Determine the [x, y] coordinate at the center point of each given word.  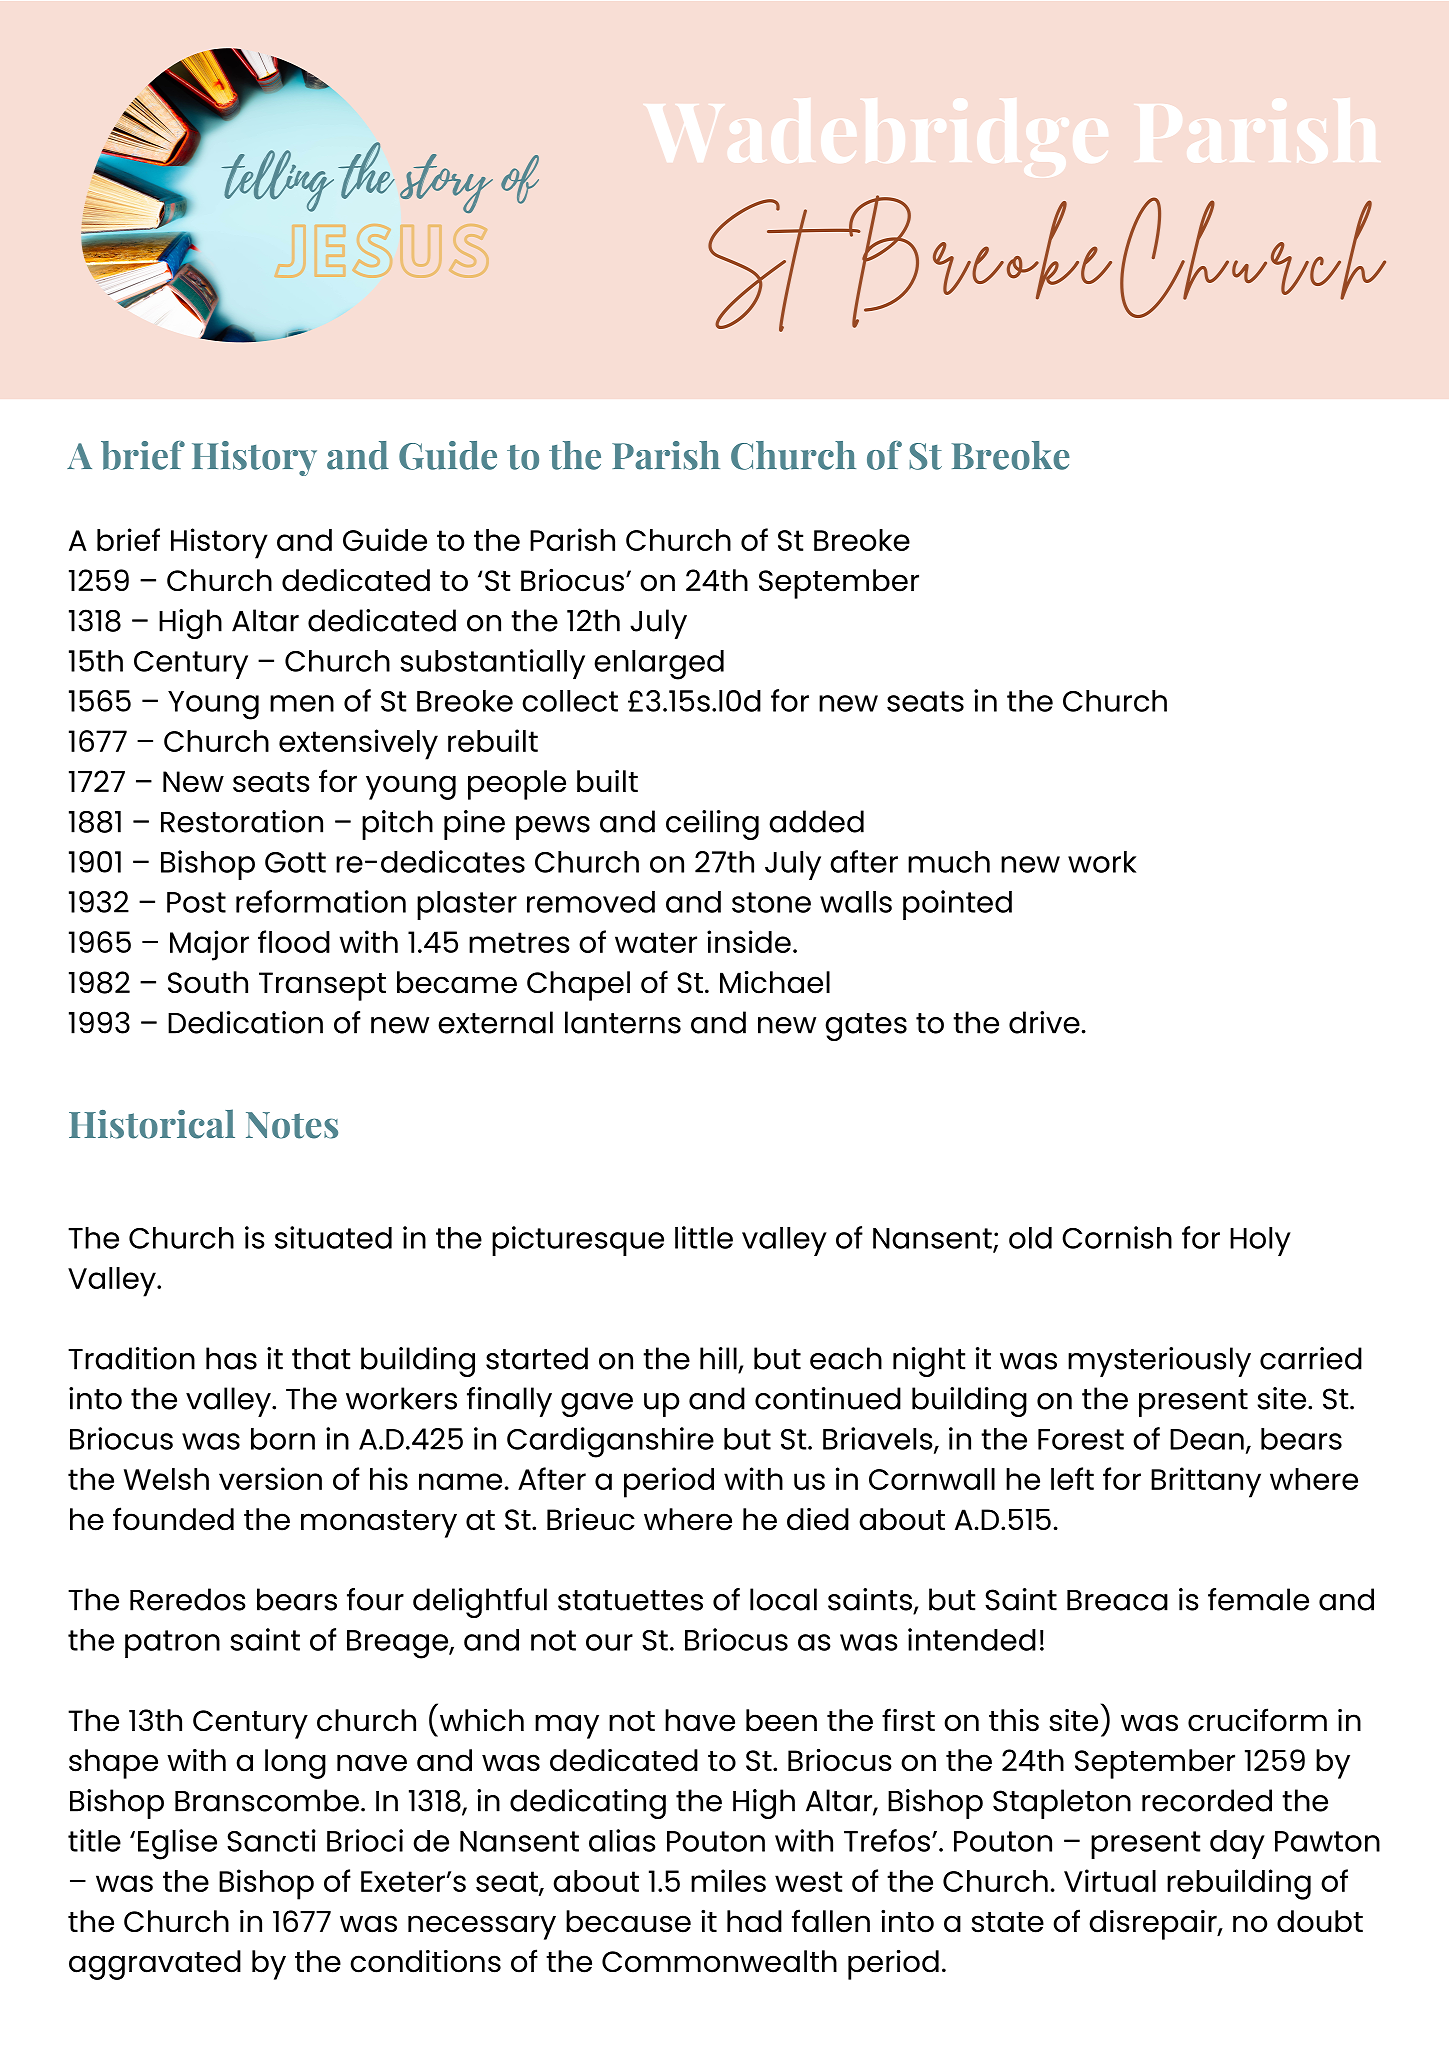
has [231, 1358]
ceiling [712, 825]
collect [570, 701]
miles [728, 1880]
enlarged [659, 665]
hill [718, 1358]
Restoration [242, 821]
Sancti [271, 1840]
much [949, 862]
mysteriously [1159, 1362]
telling [278, 181]
